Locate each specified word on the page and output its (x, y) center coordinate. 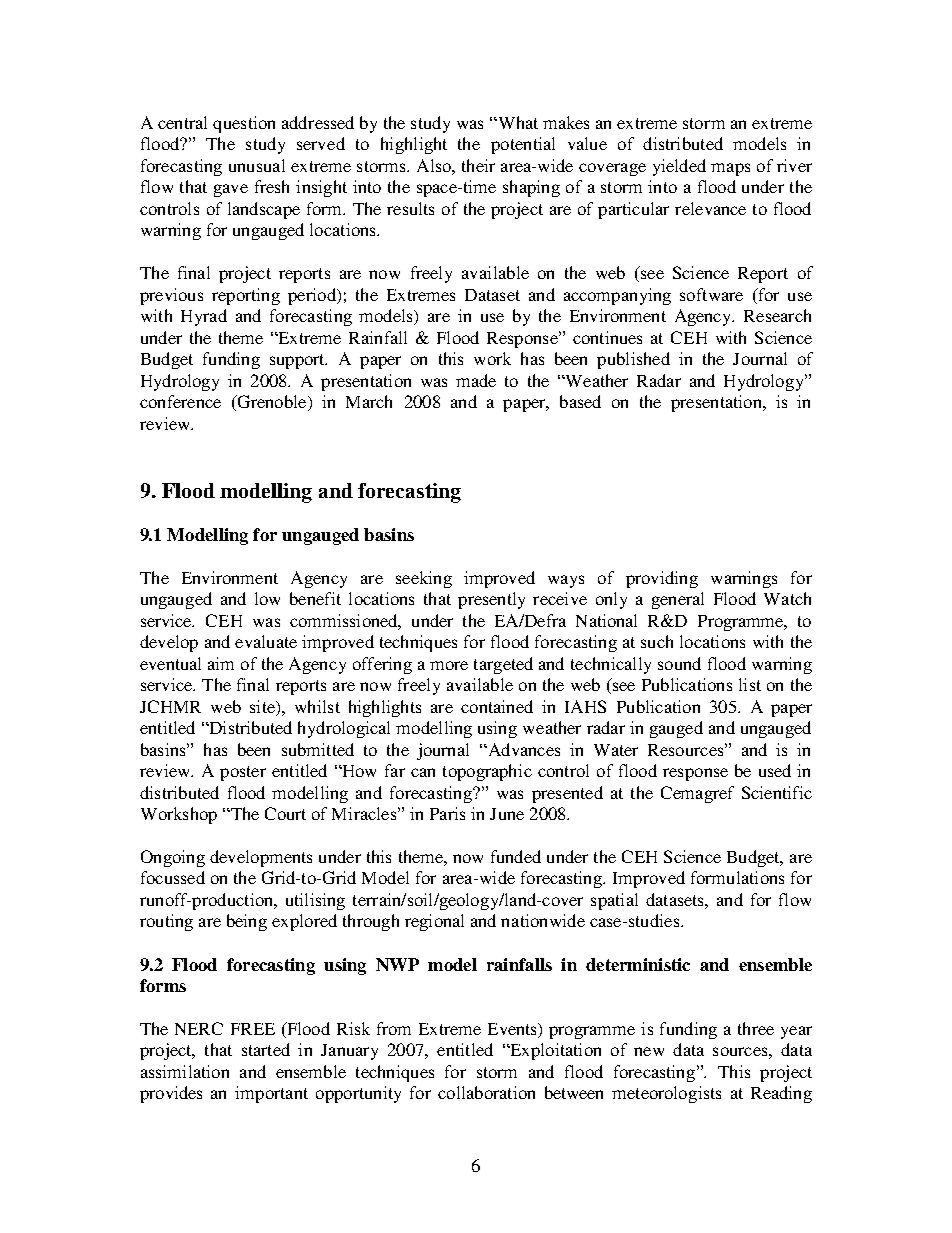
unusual (257, 165)
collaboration (486, 1092)
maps (730, 169)
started (266, 1049)
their (478, 165)
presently (491, 600)
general (678, 600)
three (756, 1028)
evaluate (266, 641)
